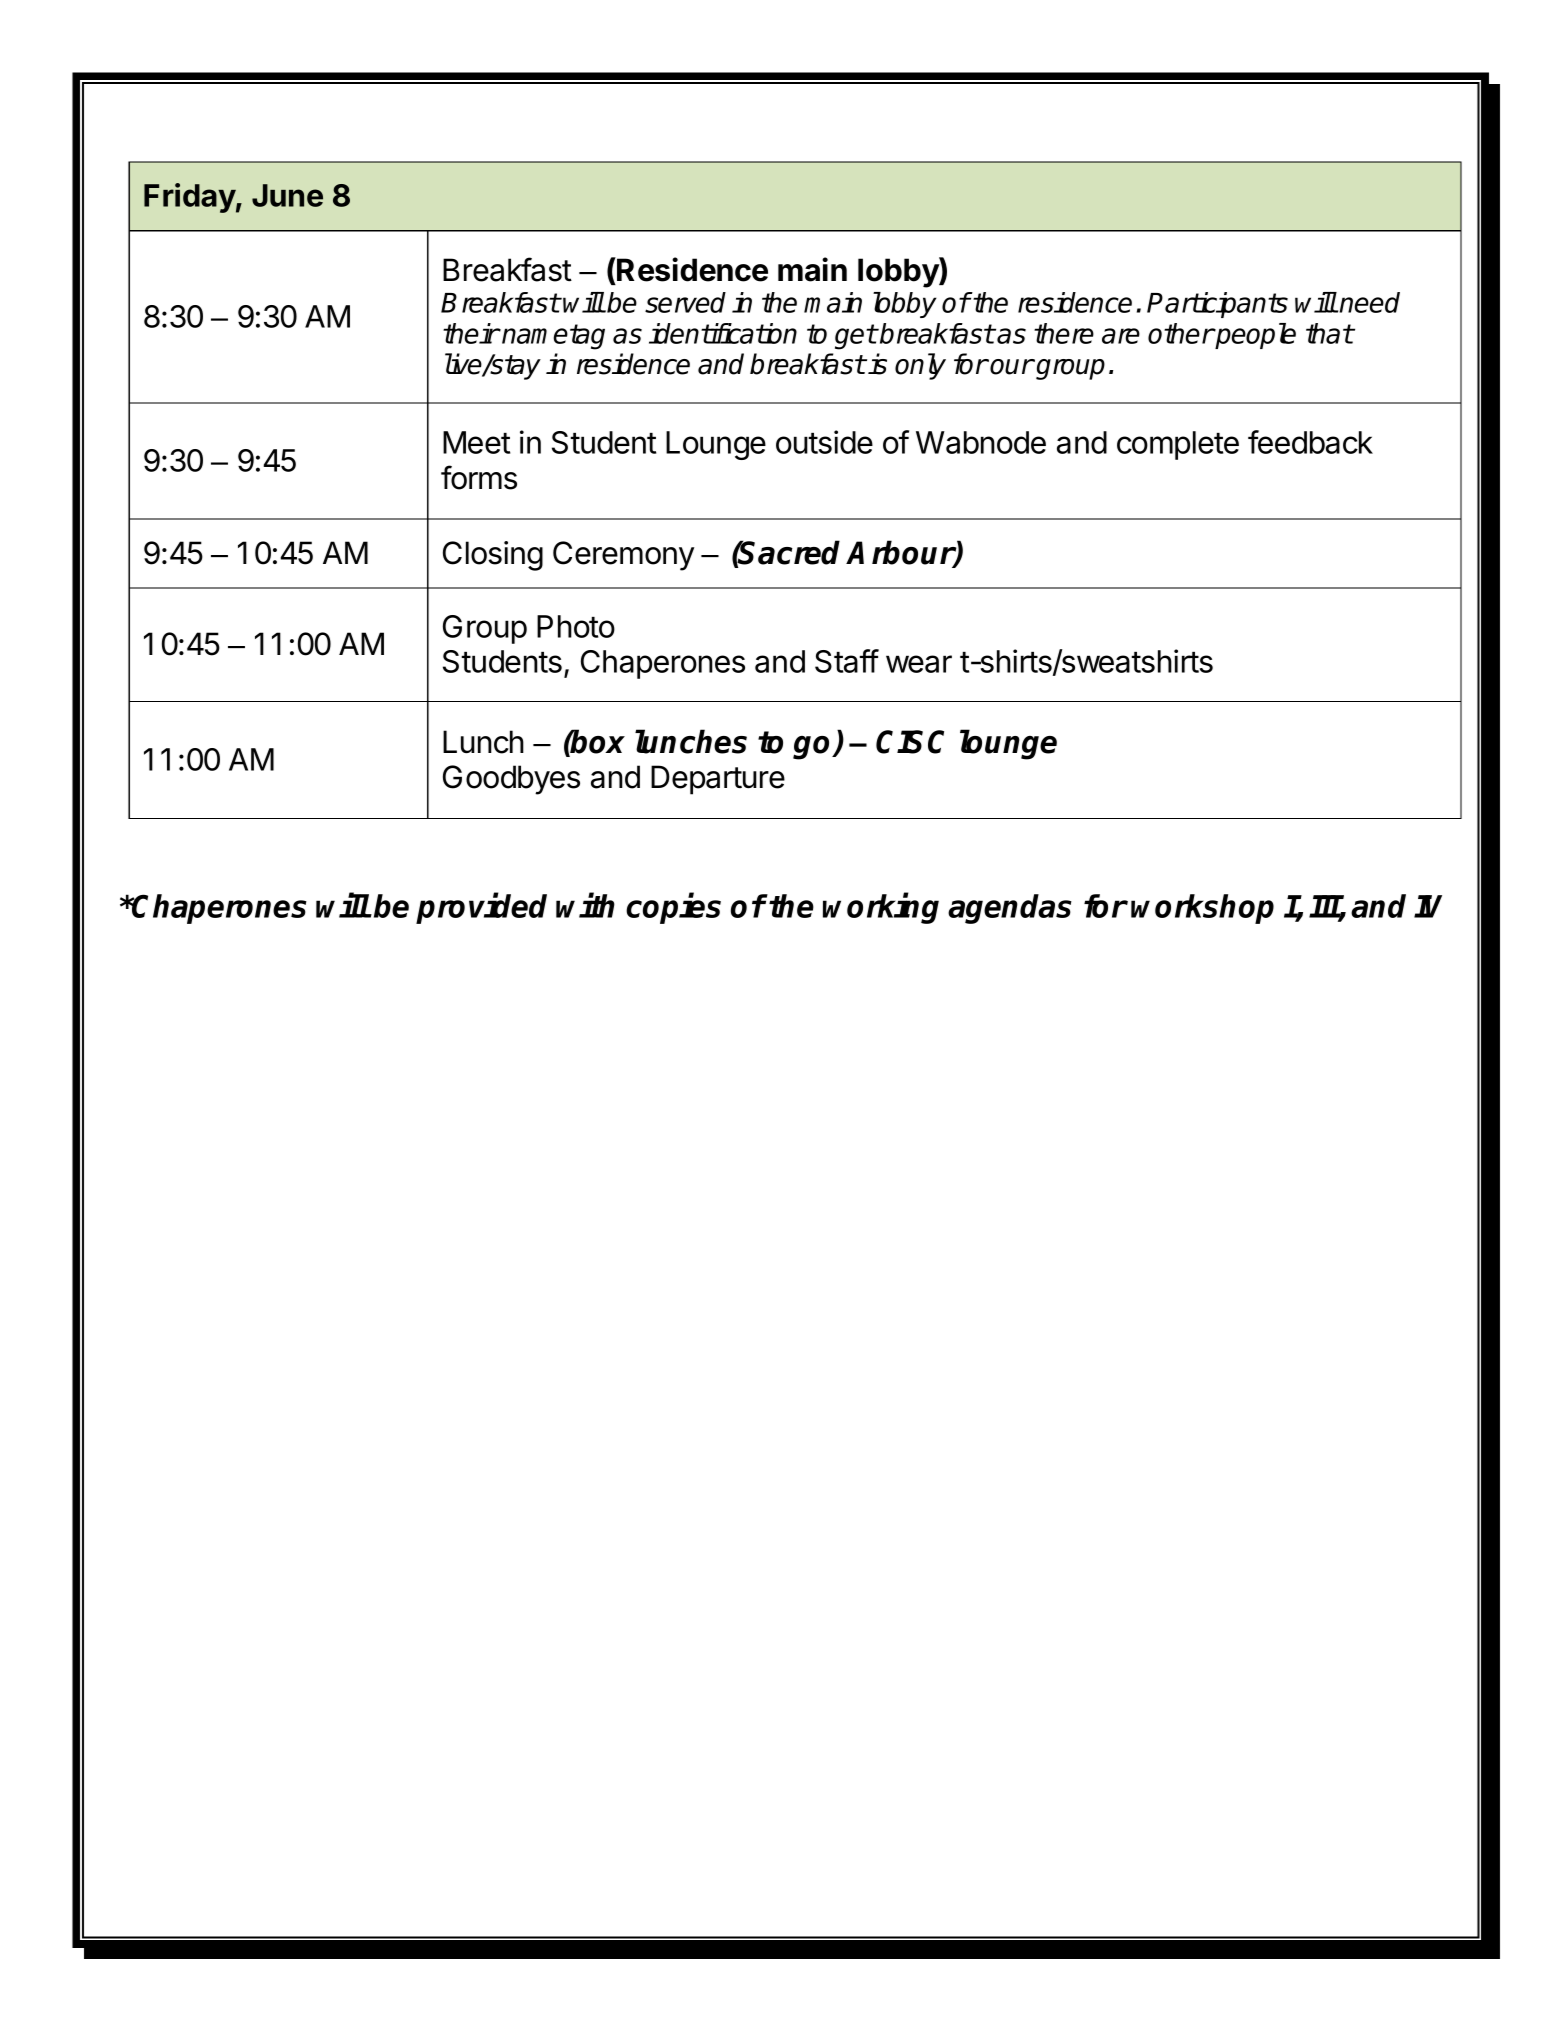 The height and width of the document is (2020, 1561). Describe the element at coordinates (1255, 336) in the document. I see `people` at that location.
